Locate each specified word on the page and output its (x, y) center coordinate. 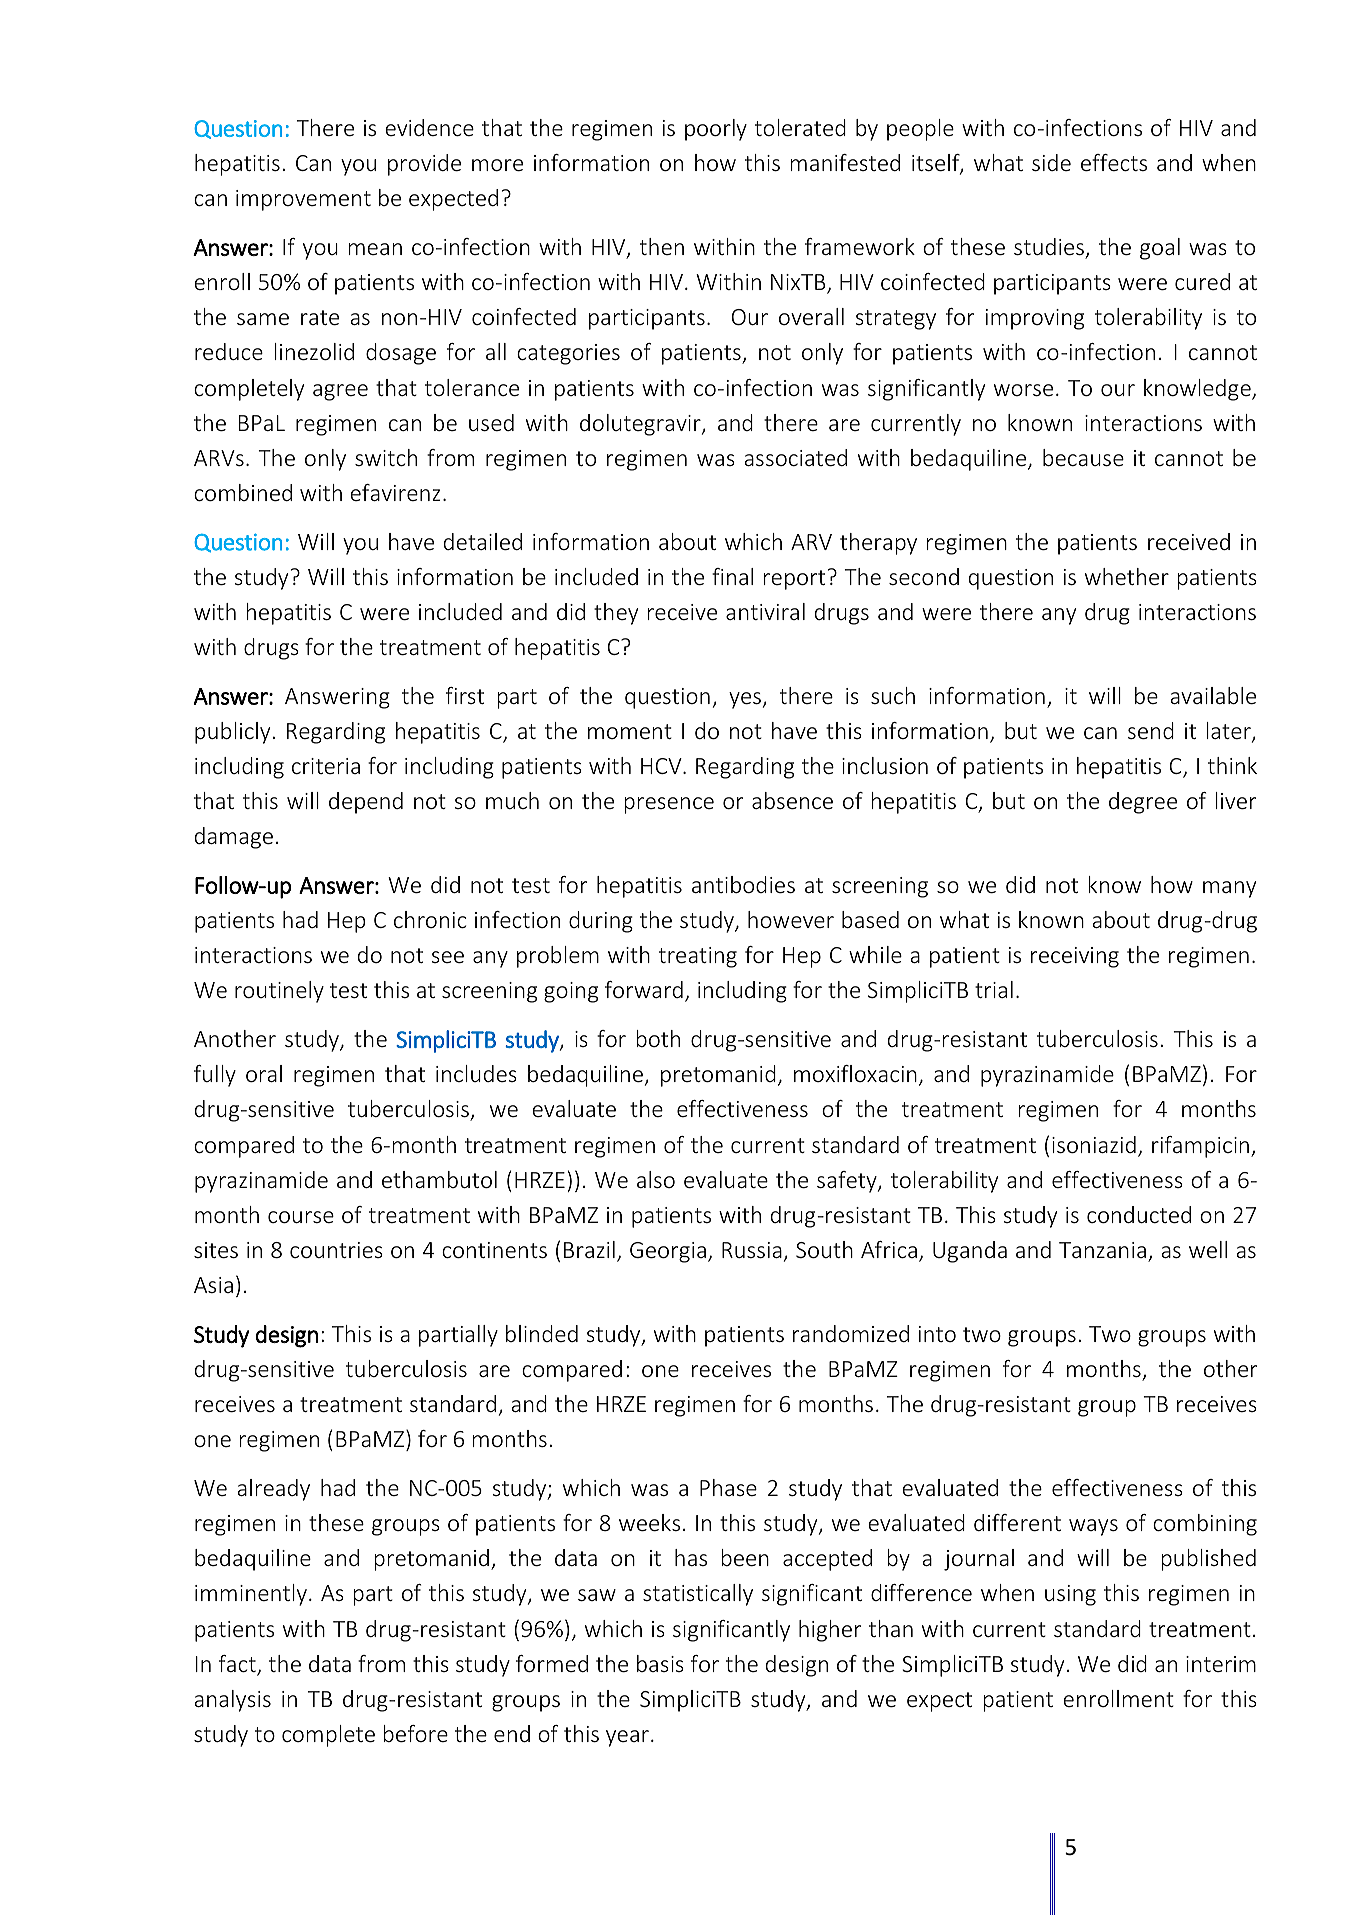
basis (660, 1663)
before (415, 1733)
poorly (716, 130)
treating (698, 957)
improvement (303, 200)
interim (1221, 1664)
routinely (279, 992)
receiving (1075, 957)
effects (1114, 162)
